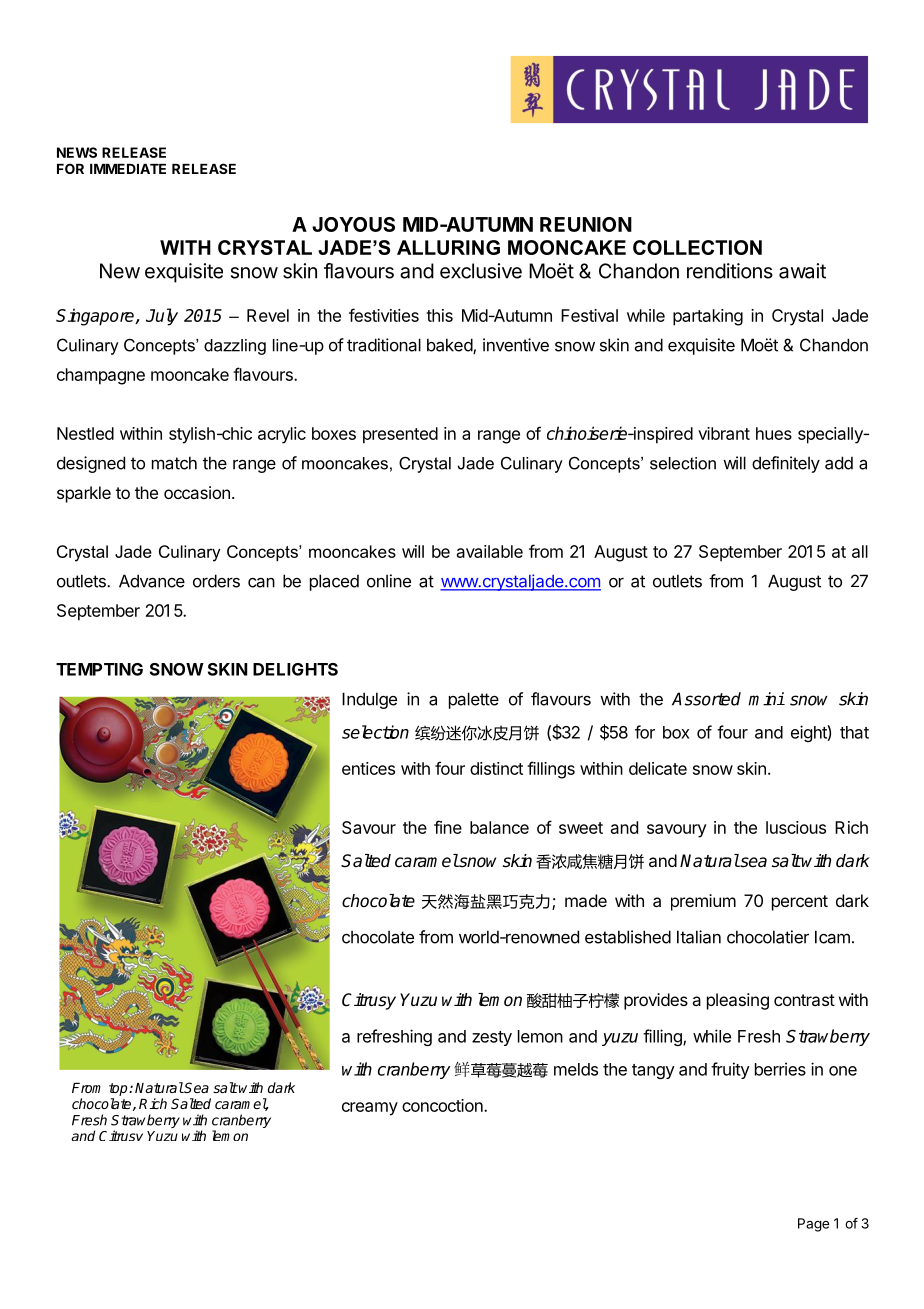 The width and height of the screenshot is (924, 1309). I want to click on concoction, so click(443, 1105).
